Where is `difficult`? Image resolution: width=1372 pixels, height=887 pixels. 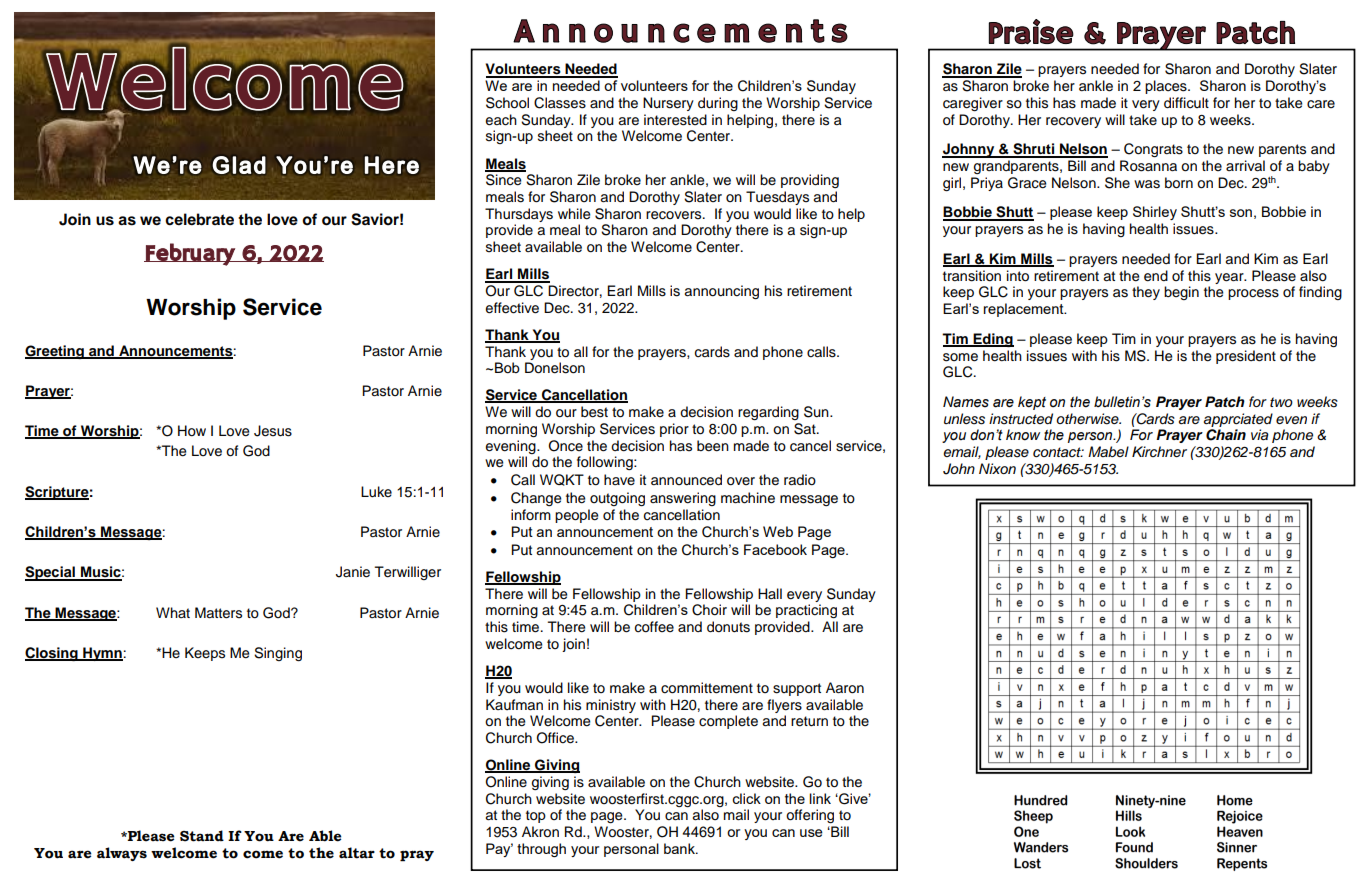
difficult is located at coordinates (1186, 103).
